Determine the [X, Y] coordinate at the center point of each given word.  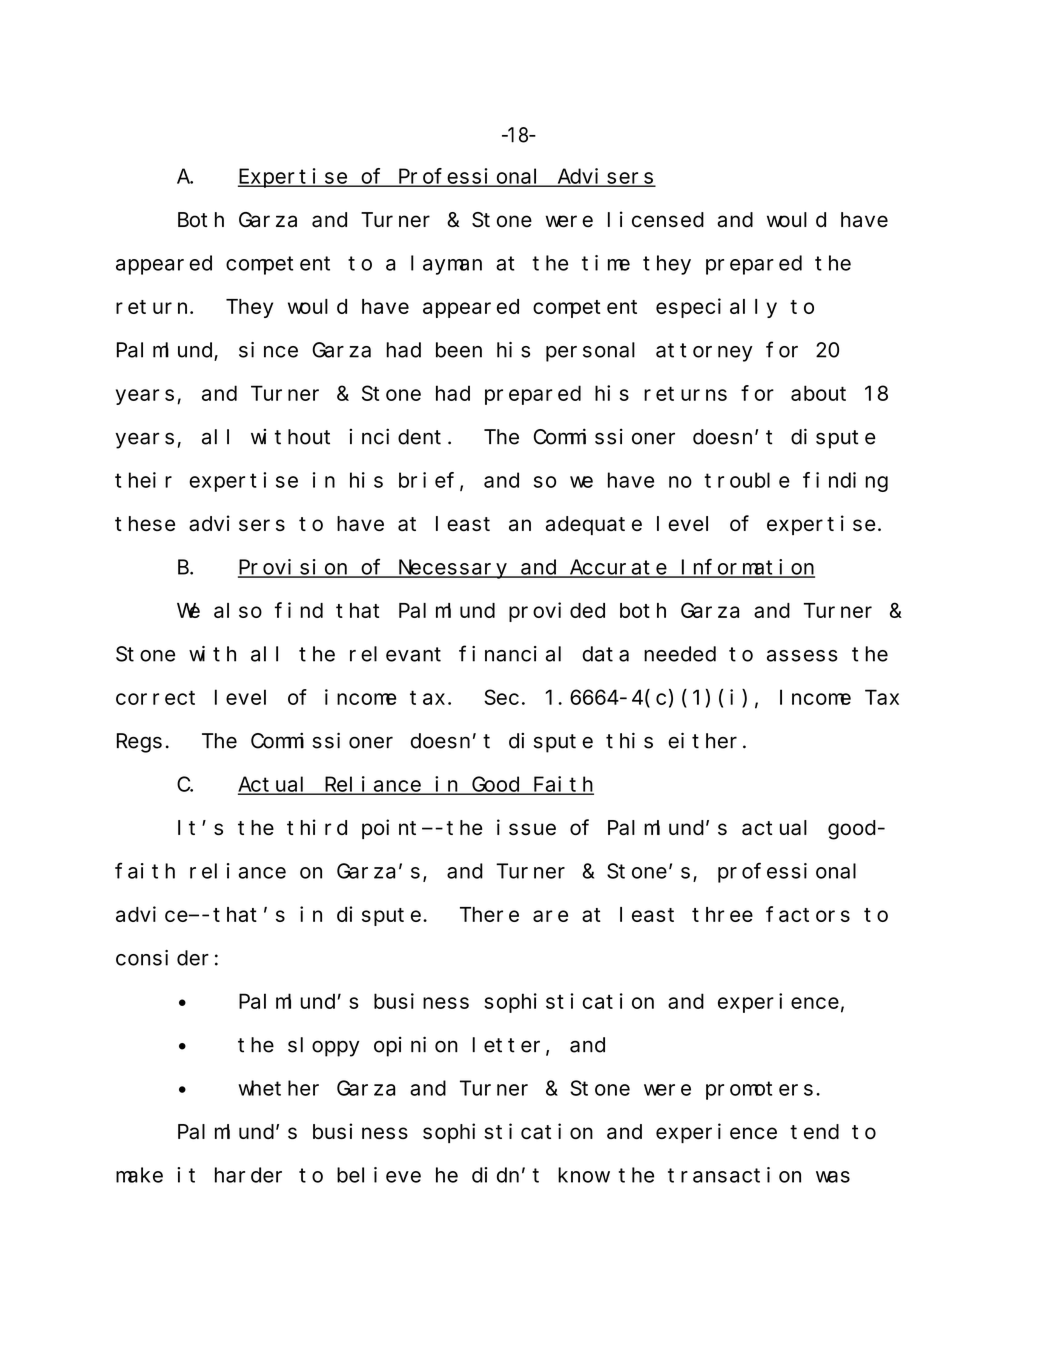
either [702, 740]
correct [155, 698]
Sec [501, 697]
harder [248, 1175]
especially [716, 308]
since [268, 350]
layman [446, 265]
